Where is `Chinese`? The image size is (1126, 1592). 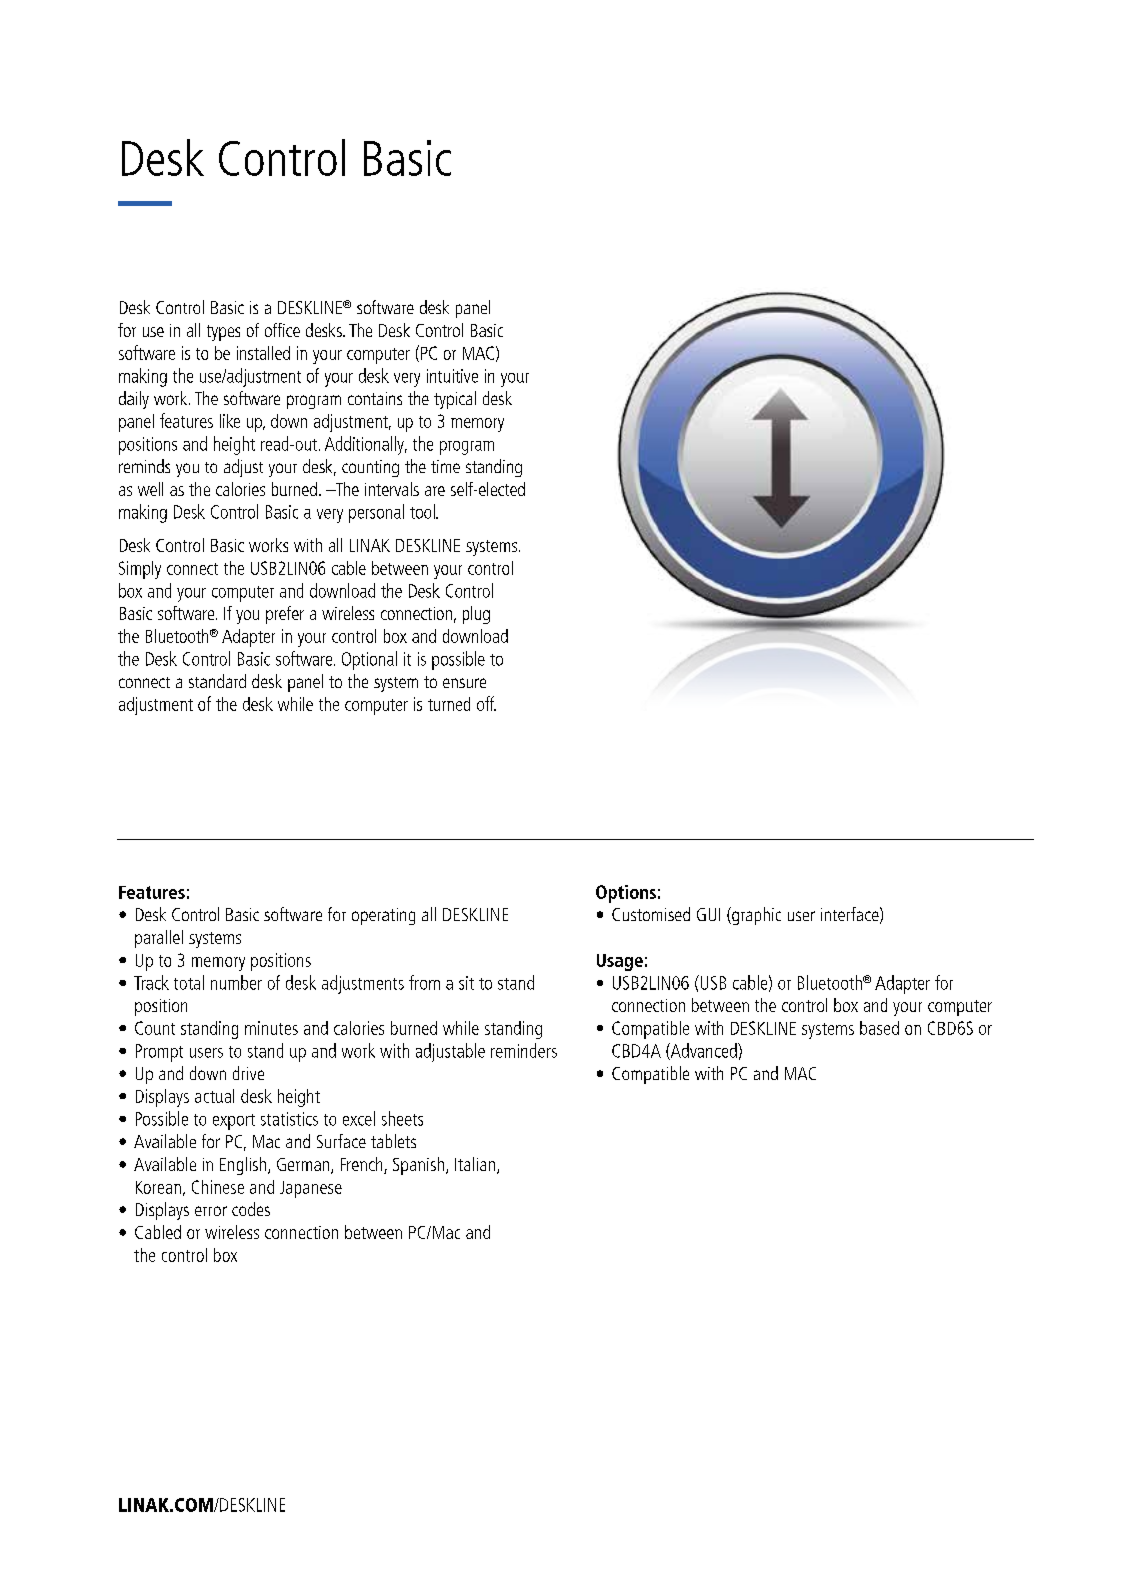
Chinese is located at coordinates (218, 1187).
